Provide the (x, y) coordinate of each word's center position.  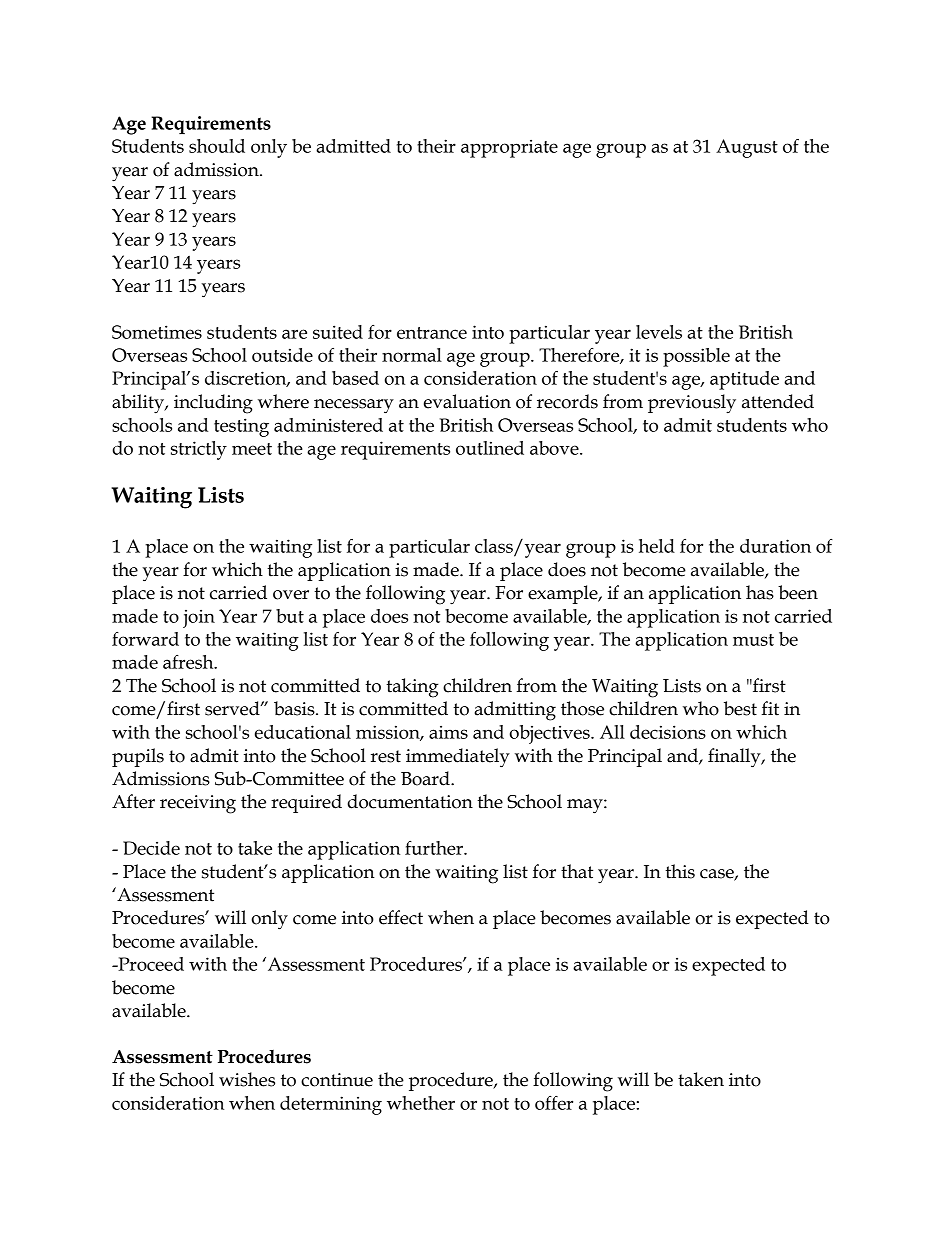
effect (401, 917)
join (199, 618)
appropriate (509, 148)
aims (448, 732)
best (740, 708)
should (217, 146)
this (680, 871)
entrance (432, 333)
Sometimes (157, 332)
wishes (247, 1079)
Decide (151, 848)
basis (295, 708)
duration (775, 546)
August (747, 148)
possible (696, 357)
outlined (490, 448)
